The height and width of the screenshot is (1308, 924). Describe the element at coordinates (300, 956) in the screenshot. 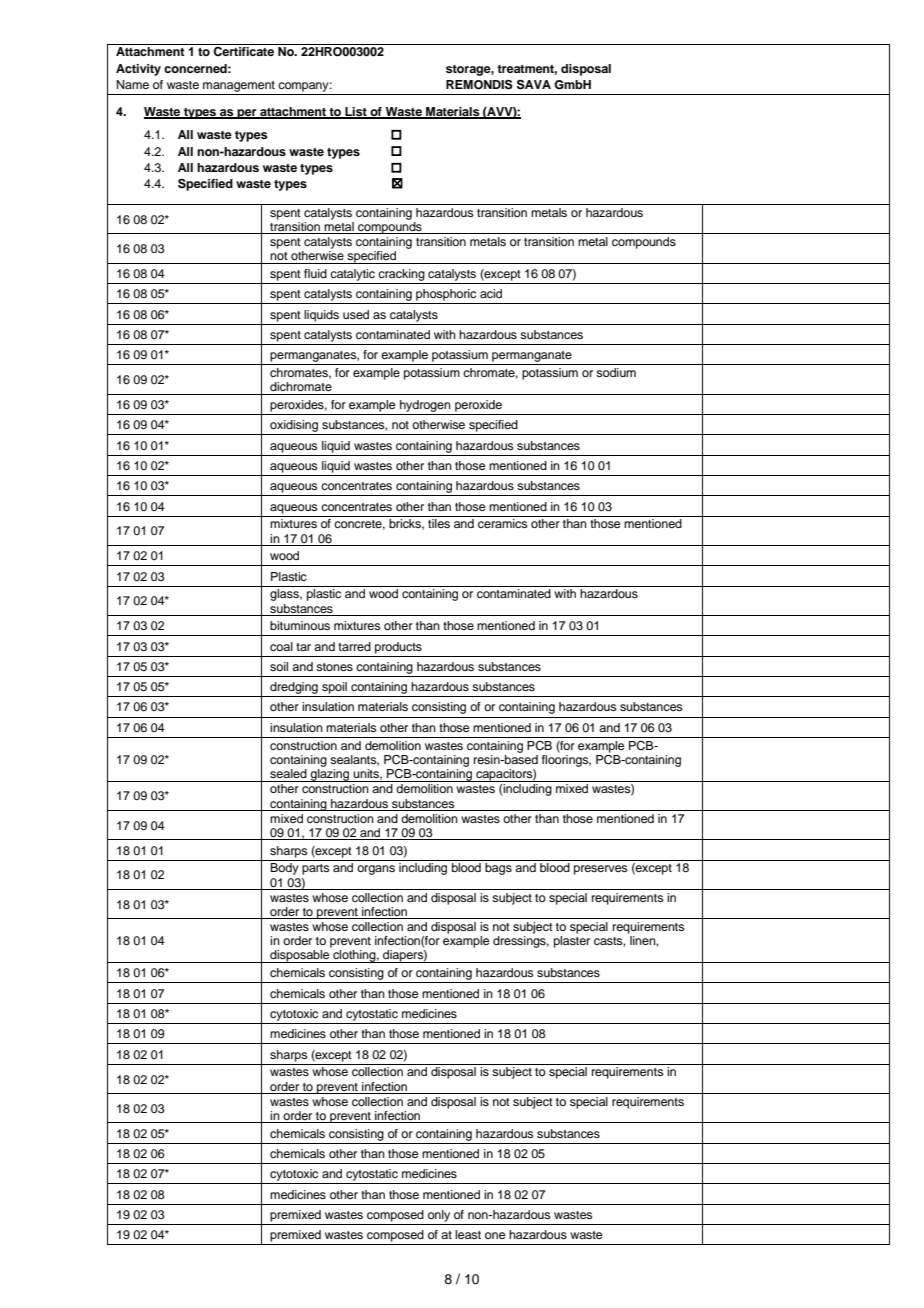

I see `disposable` at that location.
